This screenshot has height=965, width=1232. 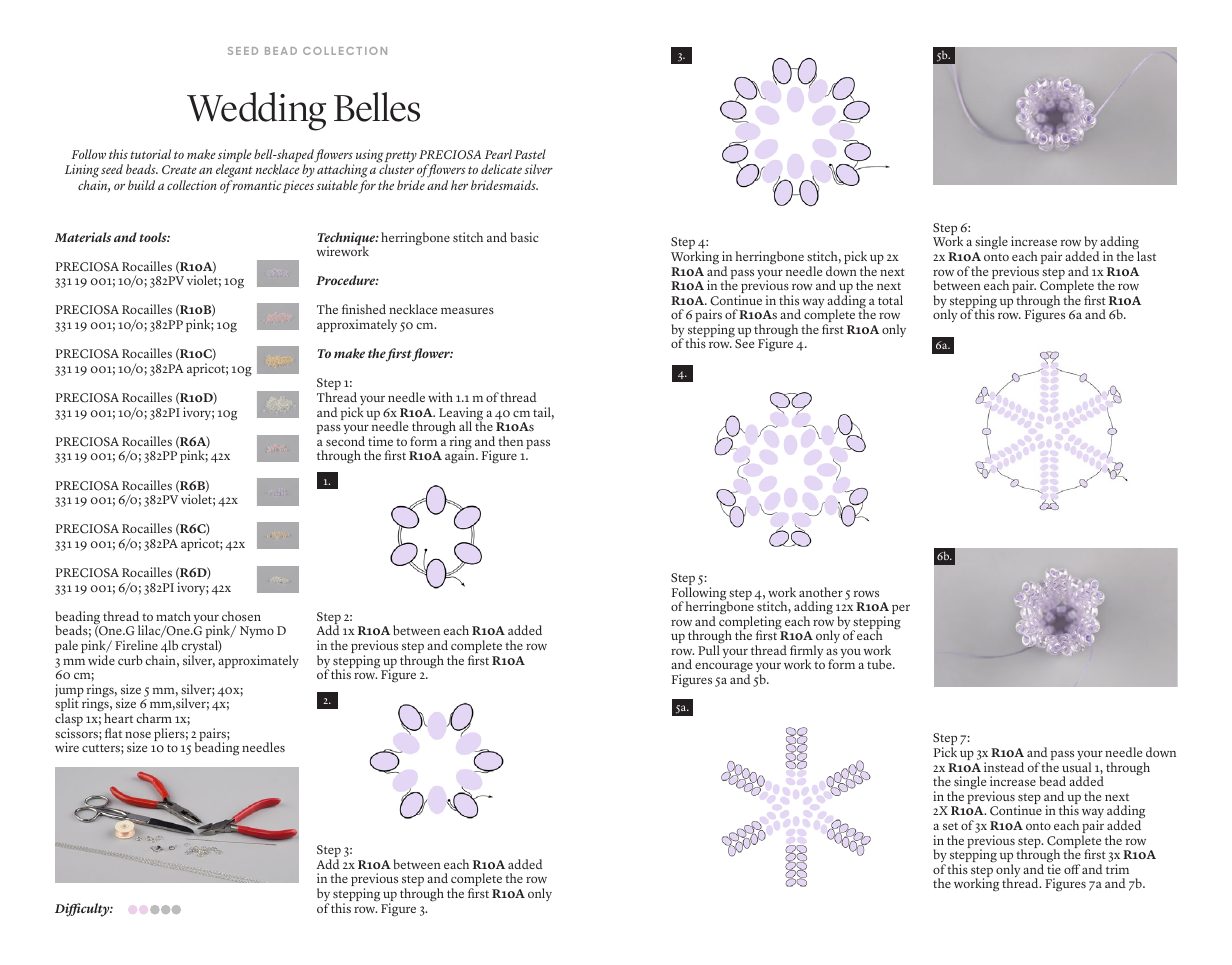 What do you see at coordinates (1054, 868) in the screenshot?
I see `tie` at bounding box center [1054, 868].
